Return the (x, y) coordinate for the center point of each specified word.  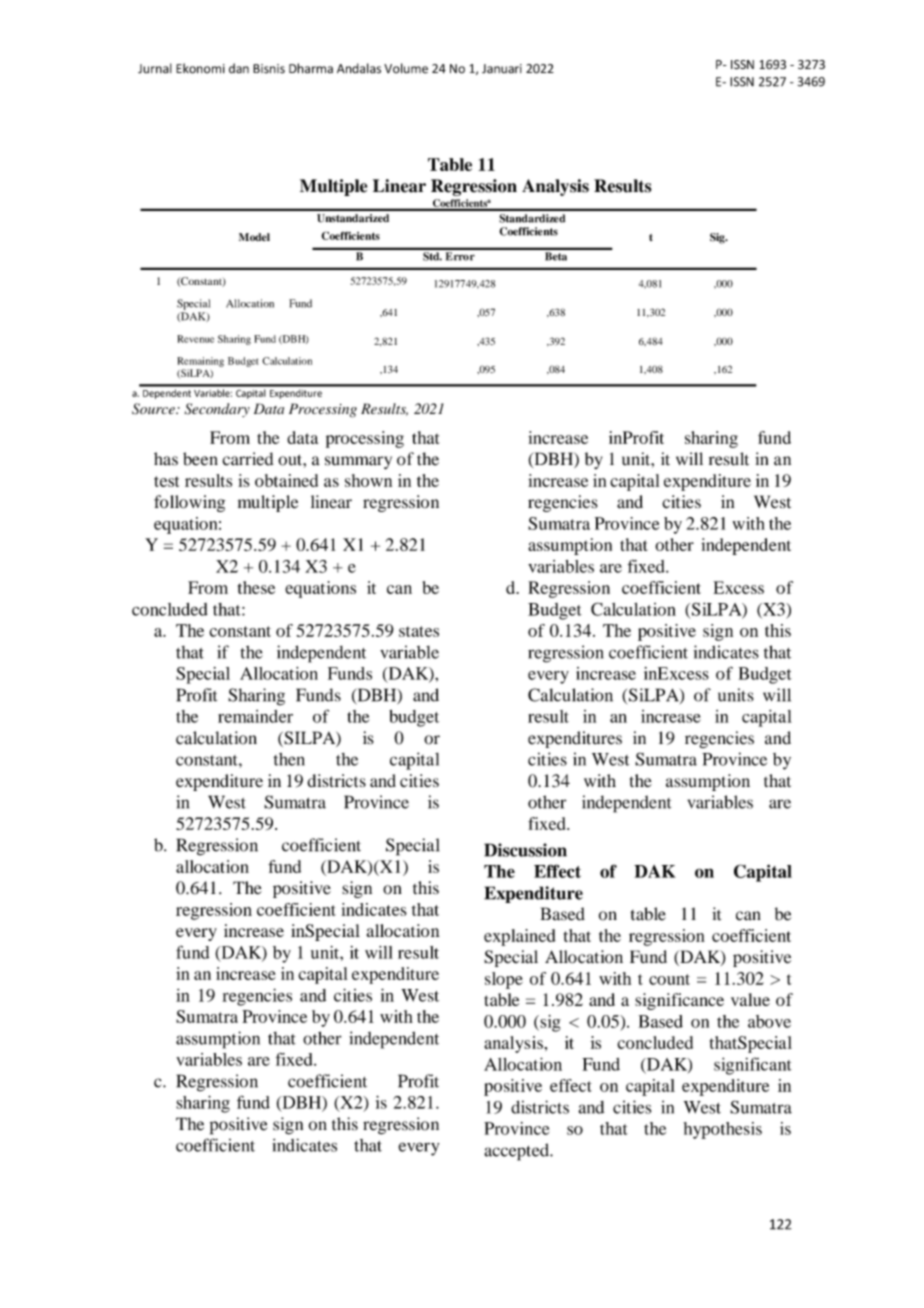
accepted (517, 1152)
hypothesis (723, 1130)
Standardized (532, 218)
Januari (502, 69)
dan (239, 68)
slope (504, 980)
